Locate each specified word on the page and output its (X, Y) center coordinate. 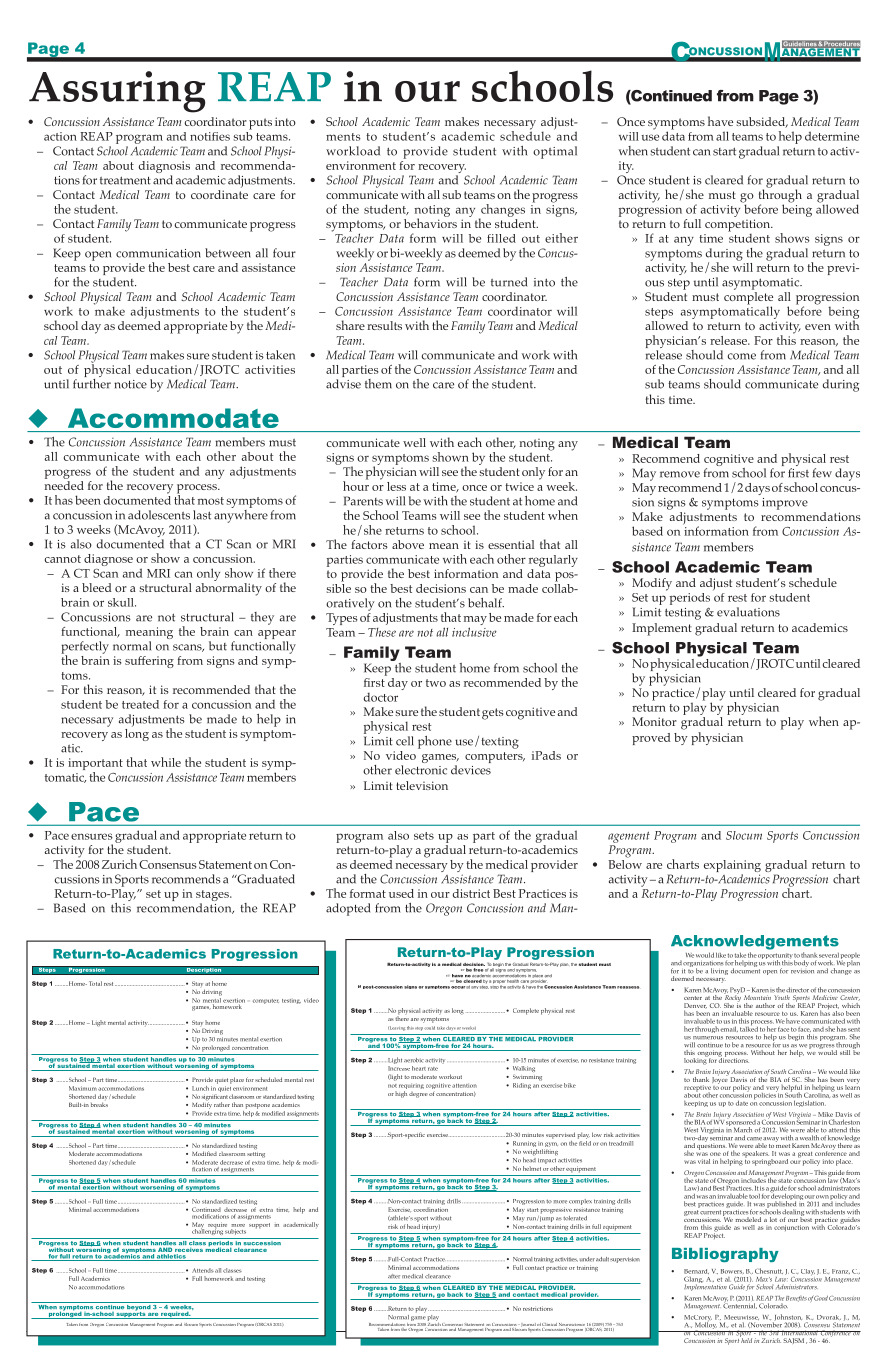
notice (130, 384)
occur (458, 987)
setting (256, 1155)
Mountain (757, 997)
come (741, 356)
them (378, 384)
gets (493, 714)
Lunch (200, 1088)
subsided (762, 122)
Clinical (549, 1324)
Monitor (654, 721)
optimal (555, 152)
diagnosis (164, 168)
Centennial (740, 1305)
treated (140, 704)
